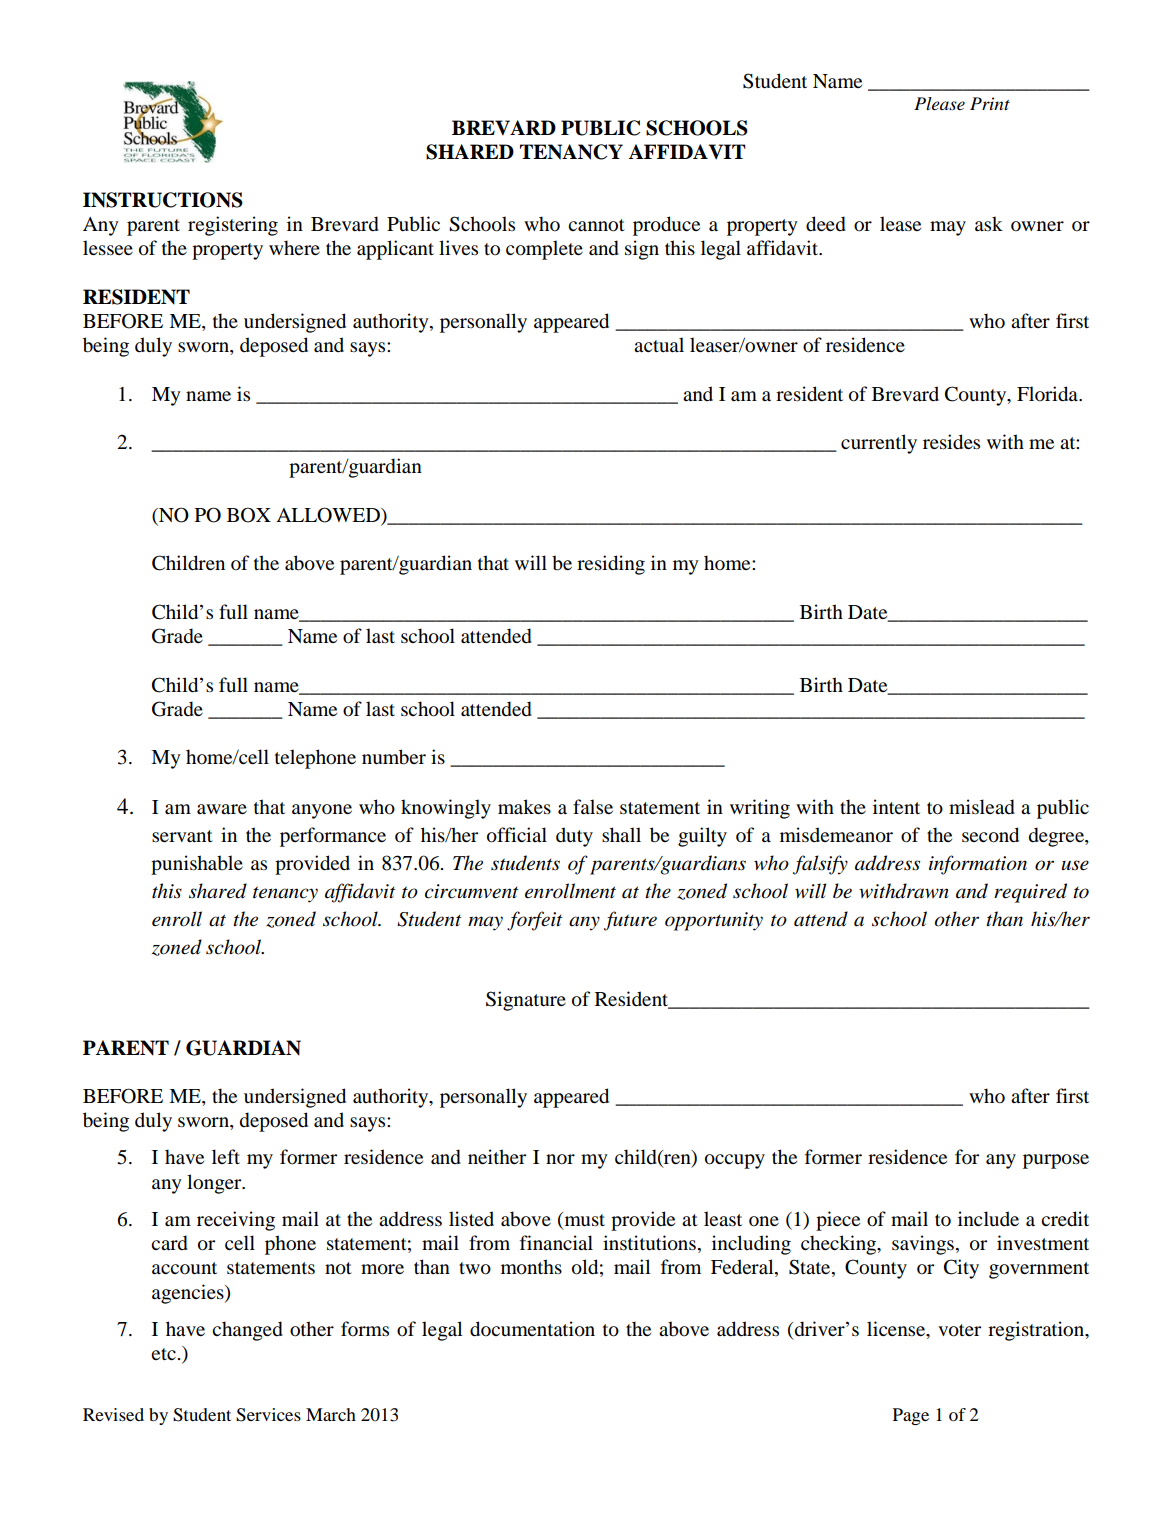 The image size is (1172, 1517). Describe the element at coordinates (163, 200) in the document. I see `INSTRUCTIONS` at that location.
